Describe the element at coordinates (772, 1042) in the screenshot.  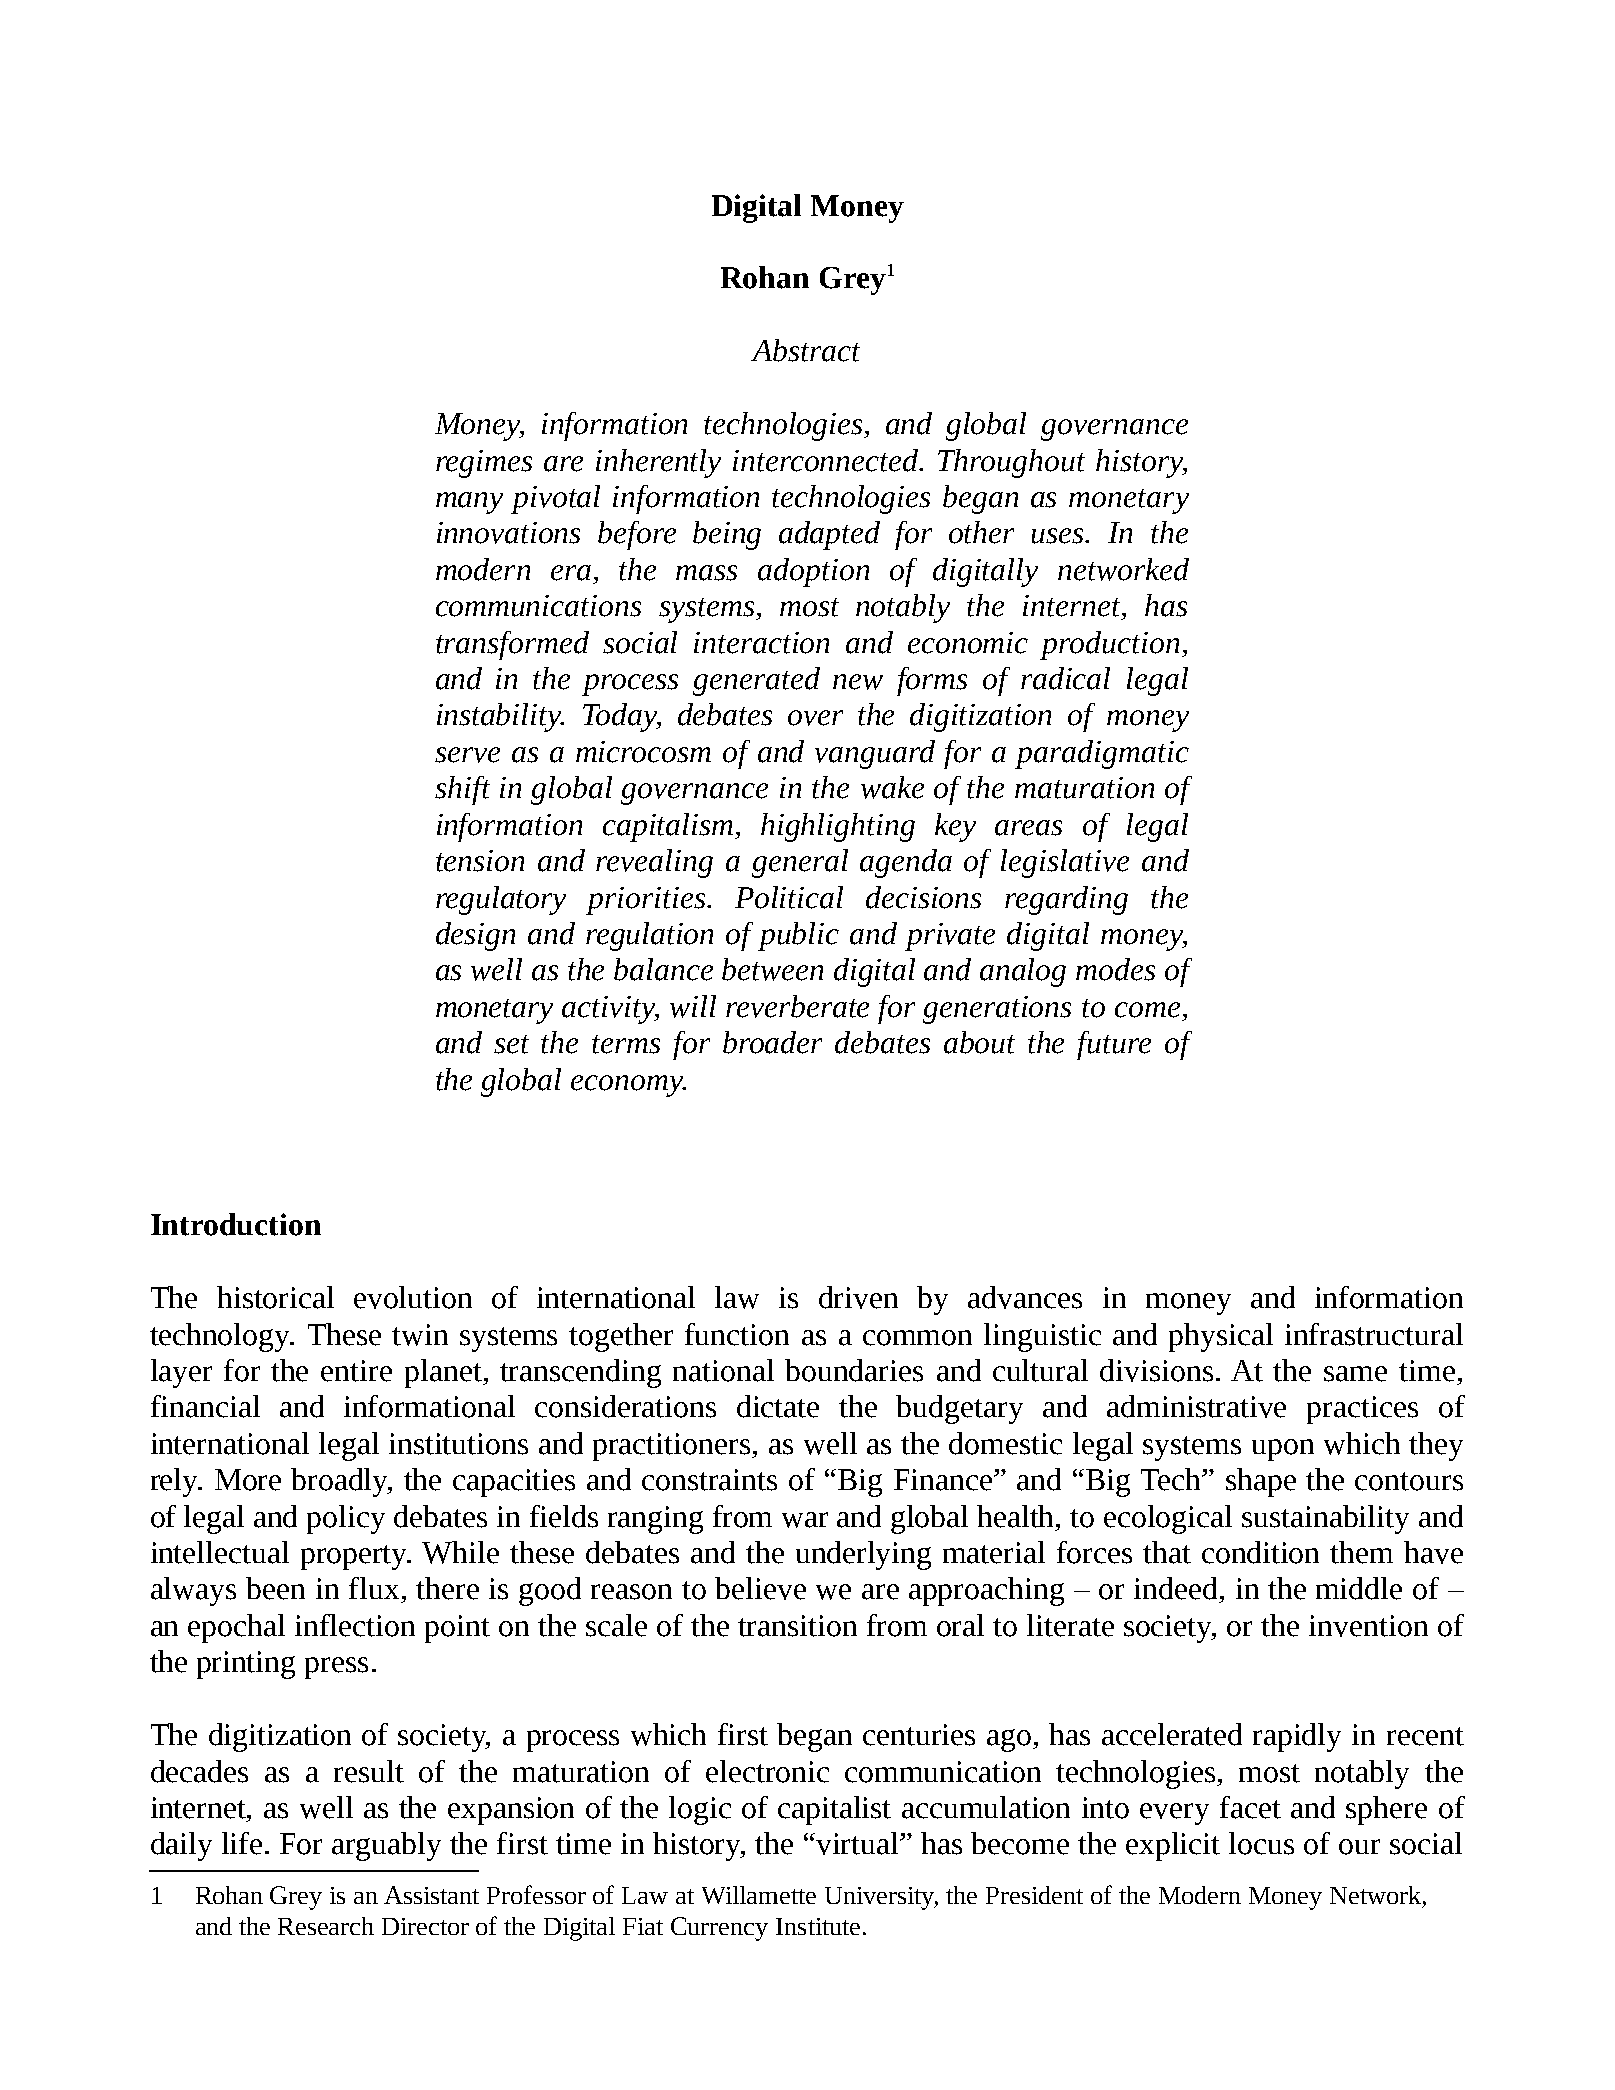
I see `broader` at that location.
